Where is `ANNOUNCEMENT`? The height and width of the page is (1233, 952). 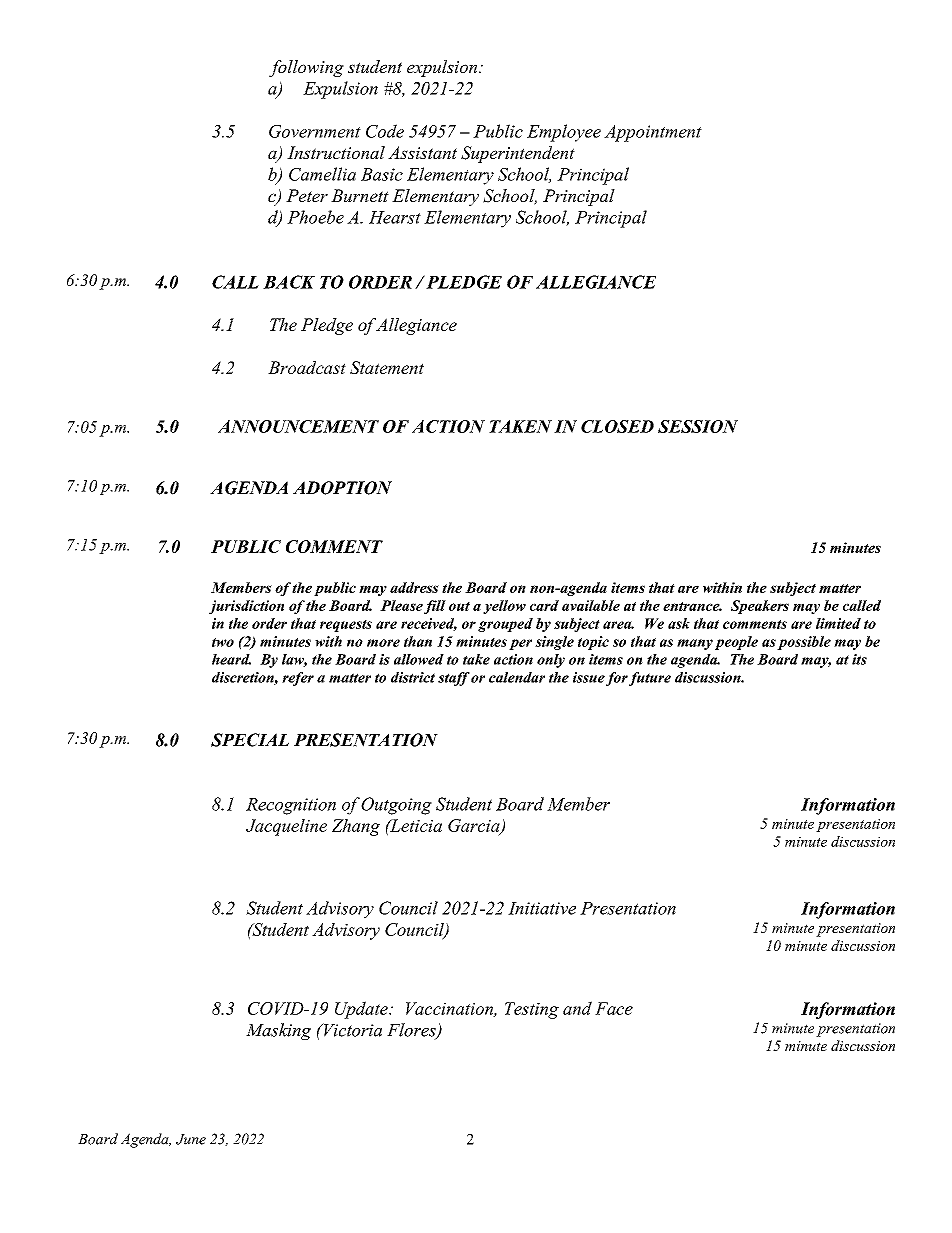 ANNOUNCEMENT is located at coordinates (298, 426).
